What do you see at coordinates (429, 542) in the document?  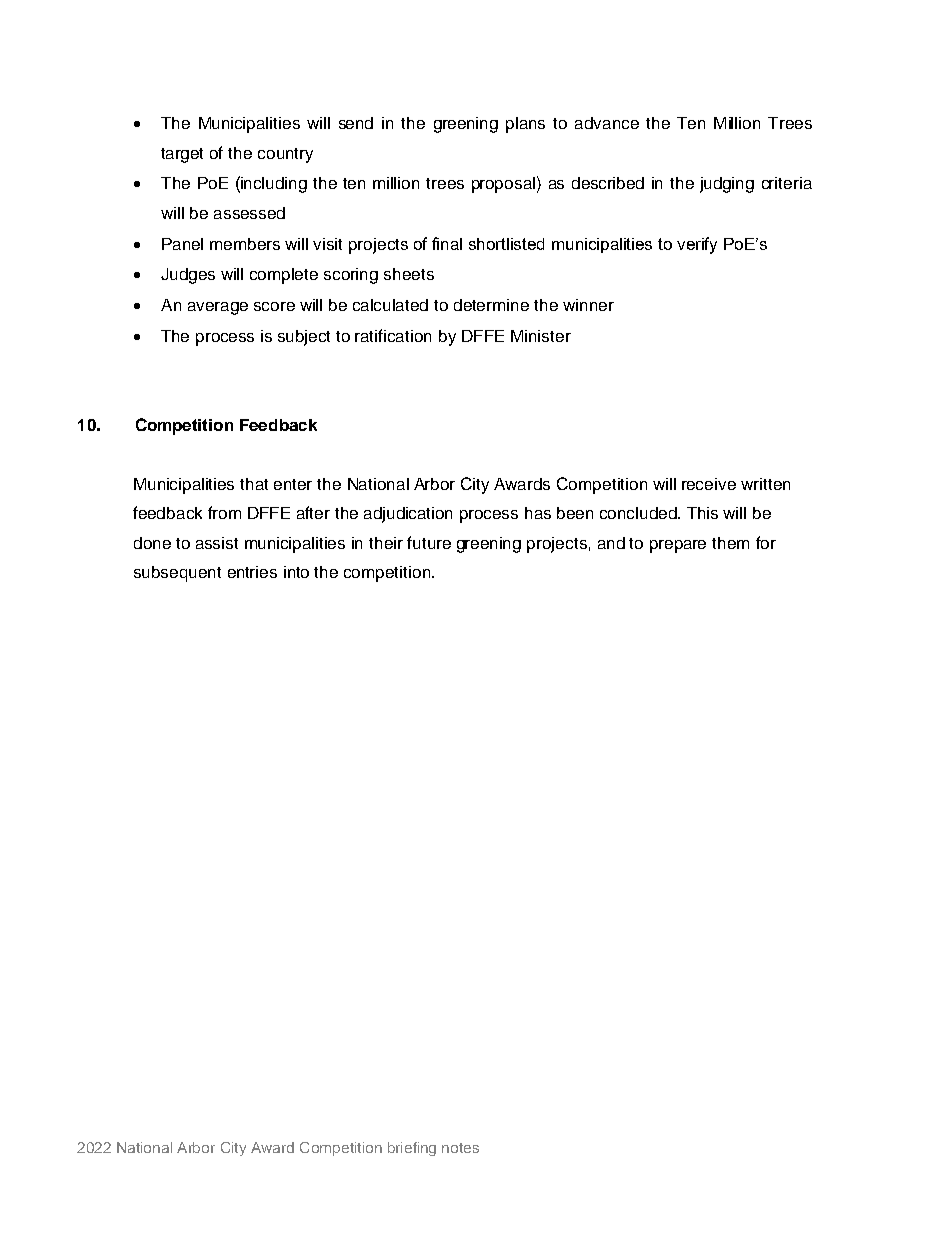 I see `future` at bounding box center [429, 542].
